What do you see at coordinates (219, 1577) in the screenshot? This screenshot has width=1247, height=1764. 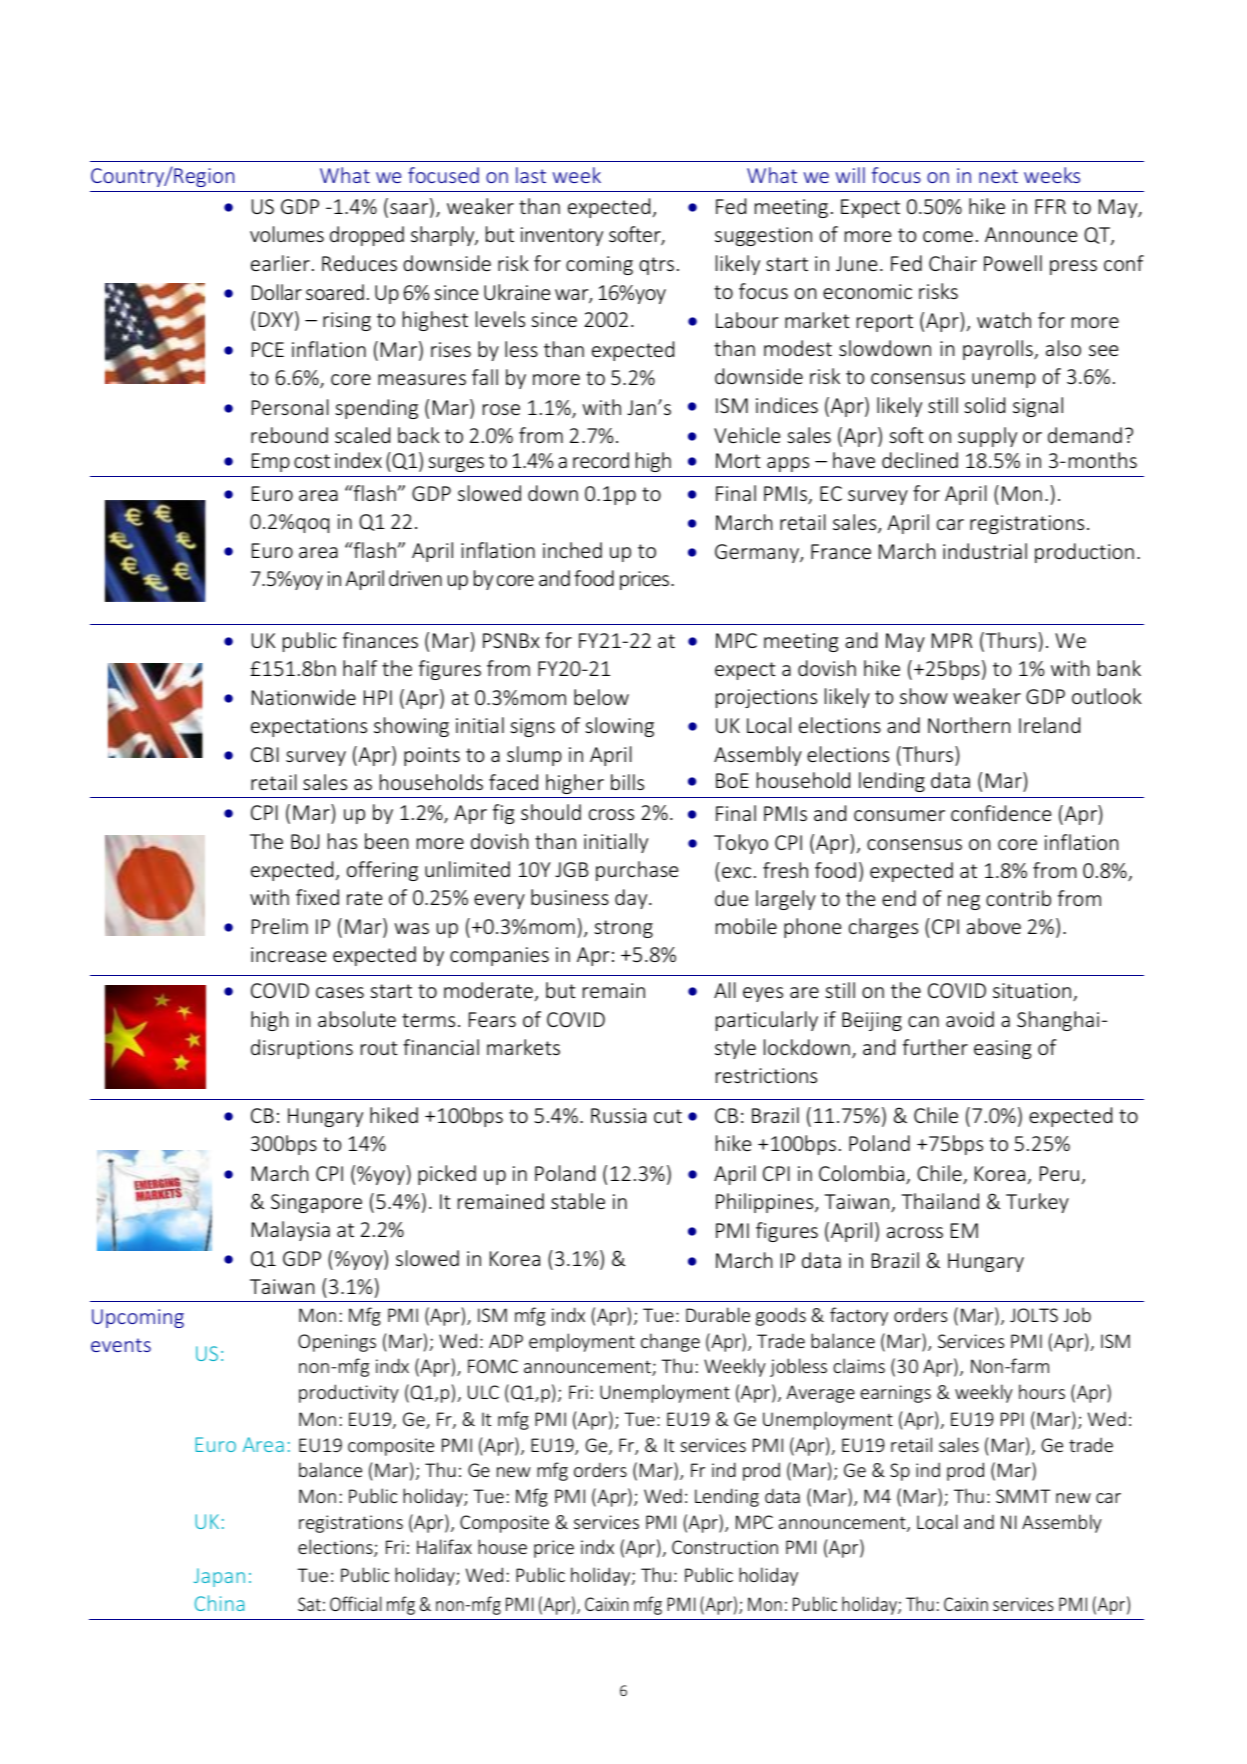 I see `Japan` at bounding box center [219, 1577].
